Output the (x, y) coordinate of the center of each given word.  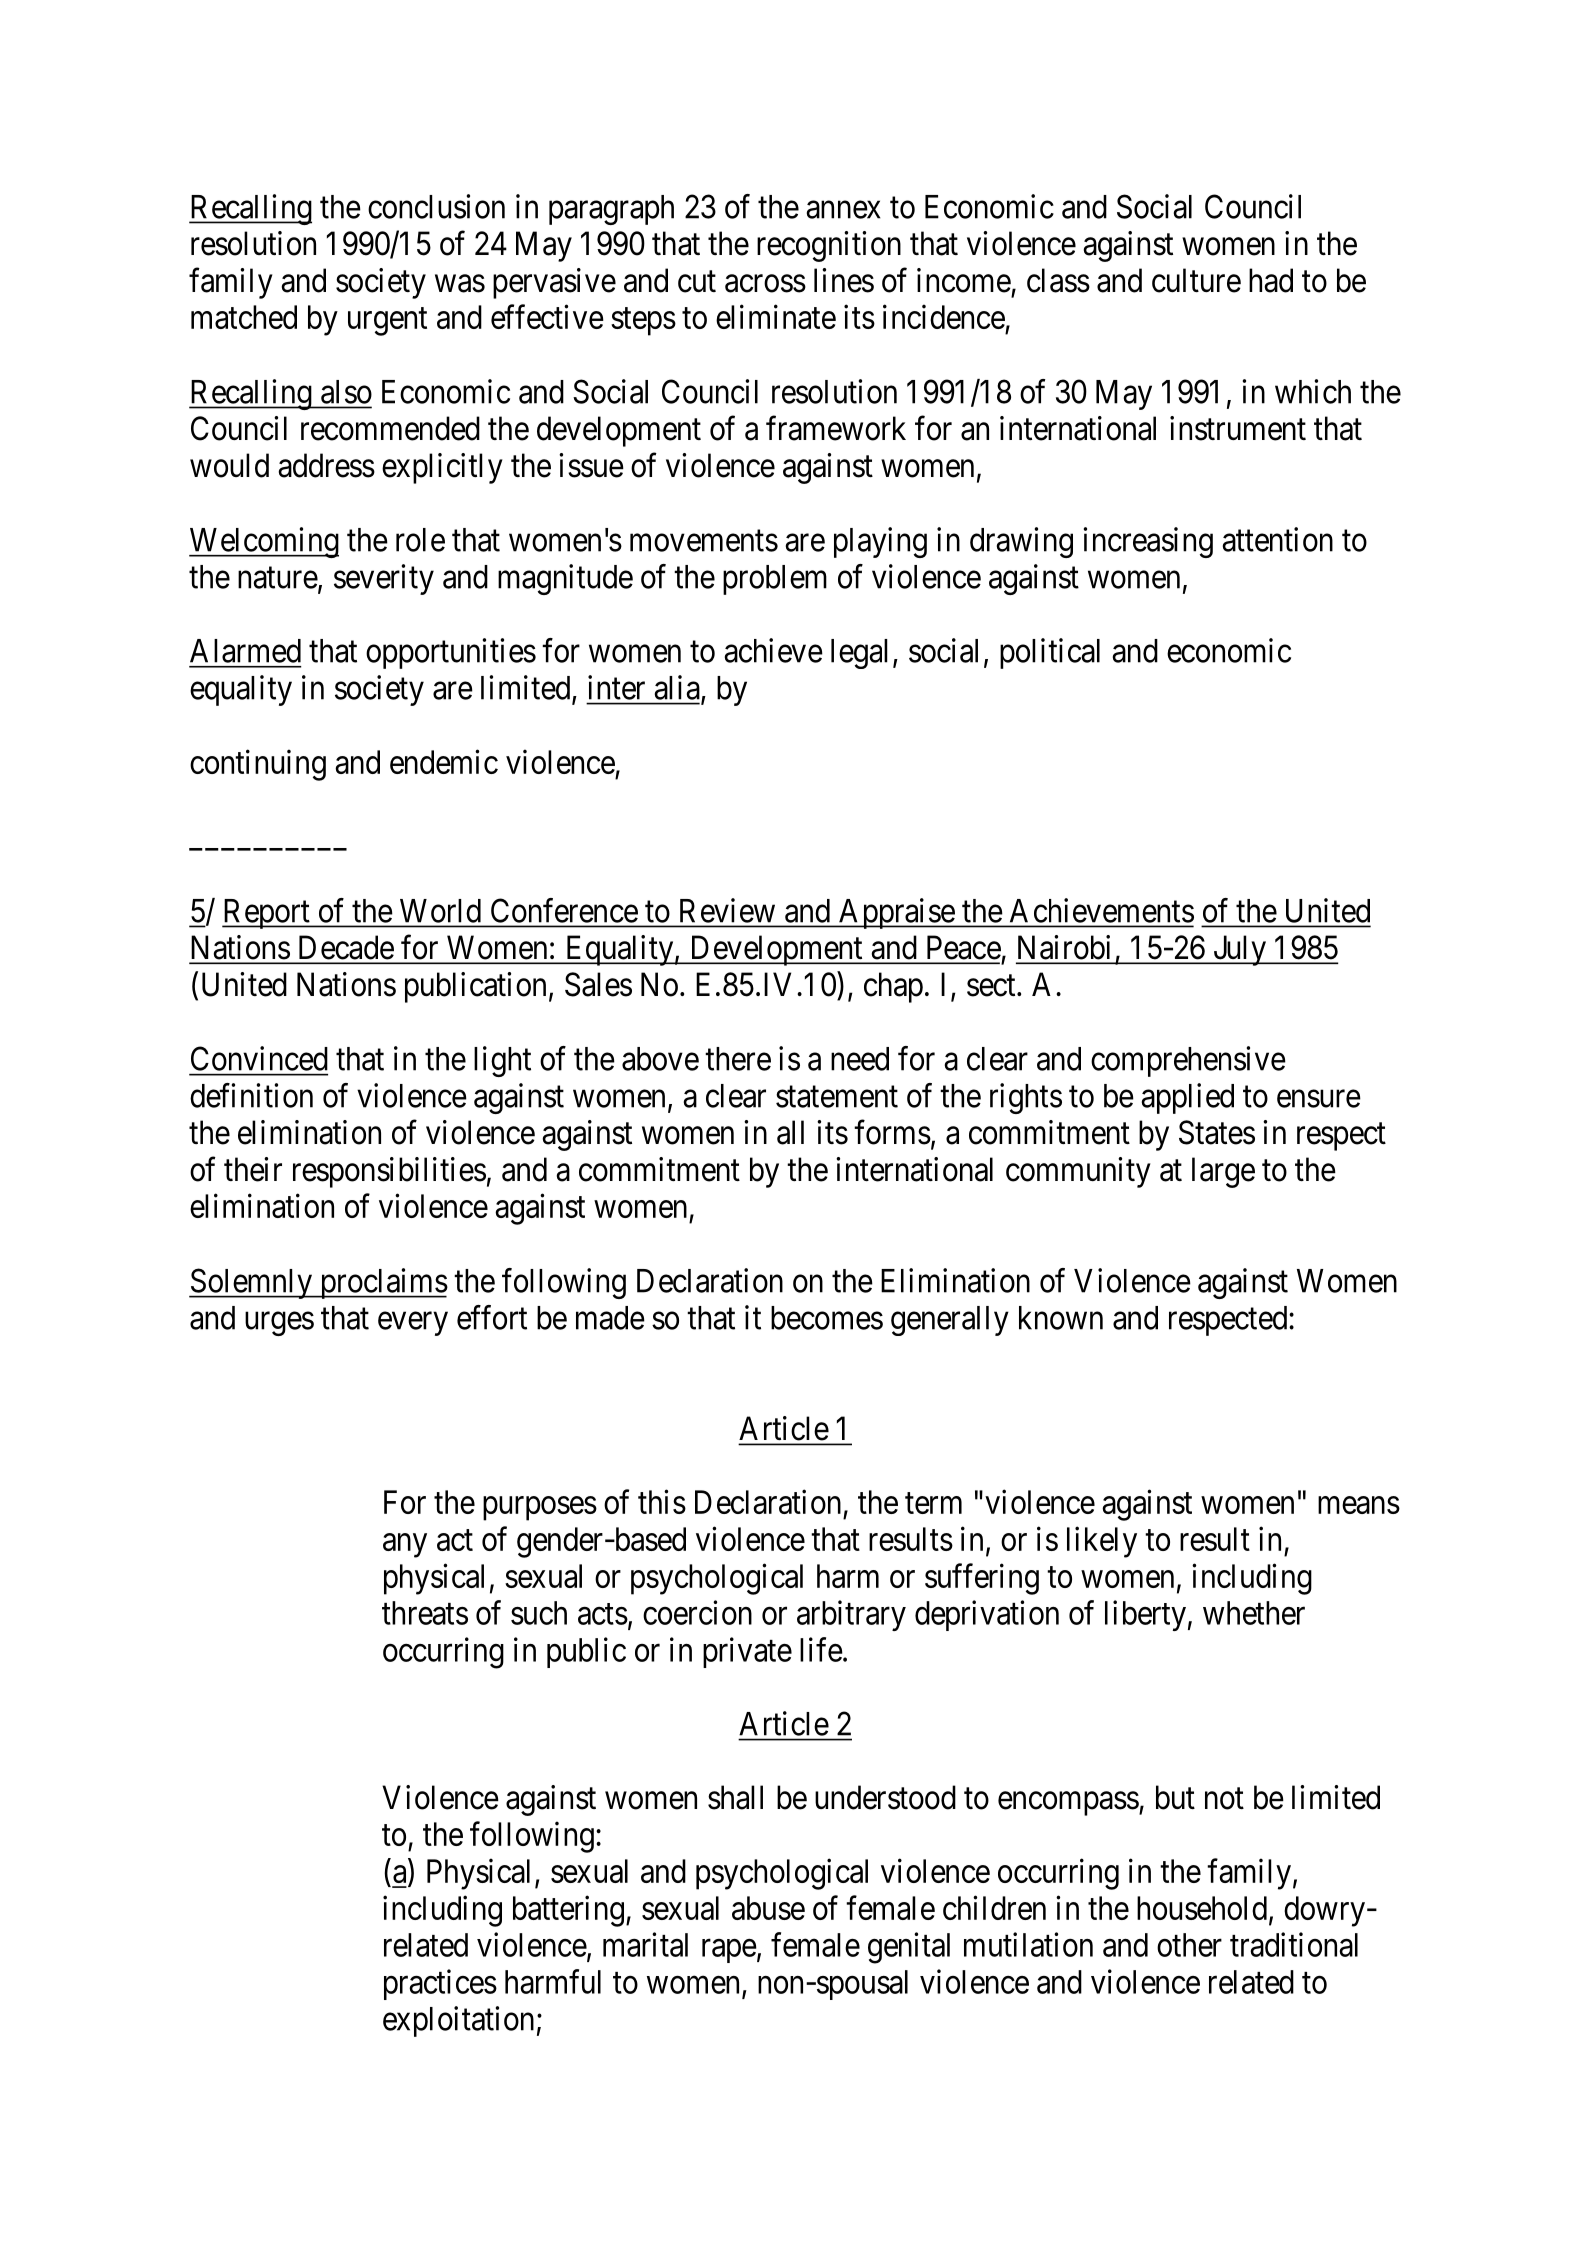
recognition (829, 246)
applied (1187, 1098)
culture (1196, 280)
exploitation (458, 2021)
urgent (387, 322)
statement (837, 1097)
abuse (768, 1908)
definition (251, 1095)
